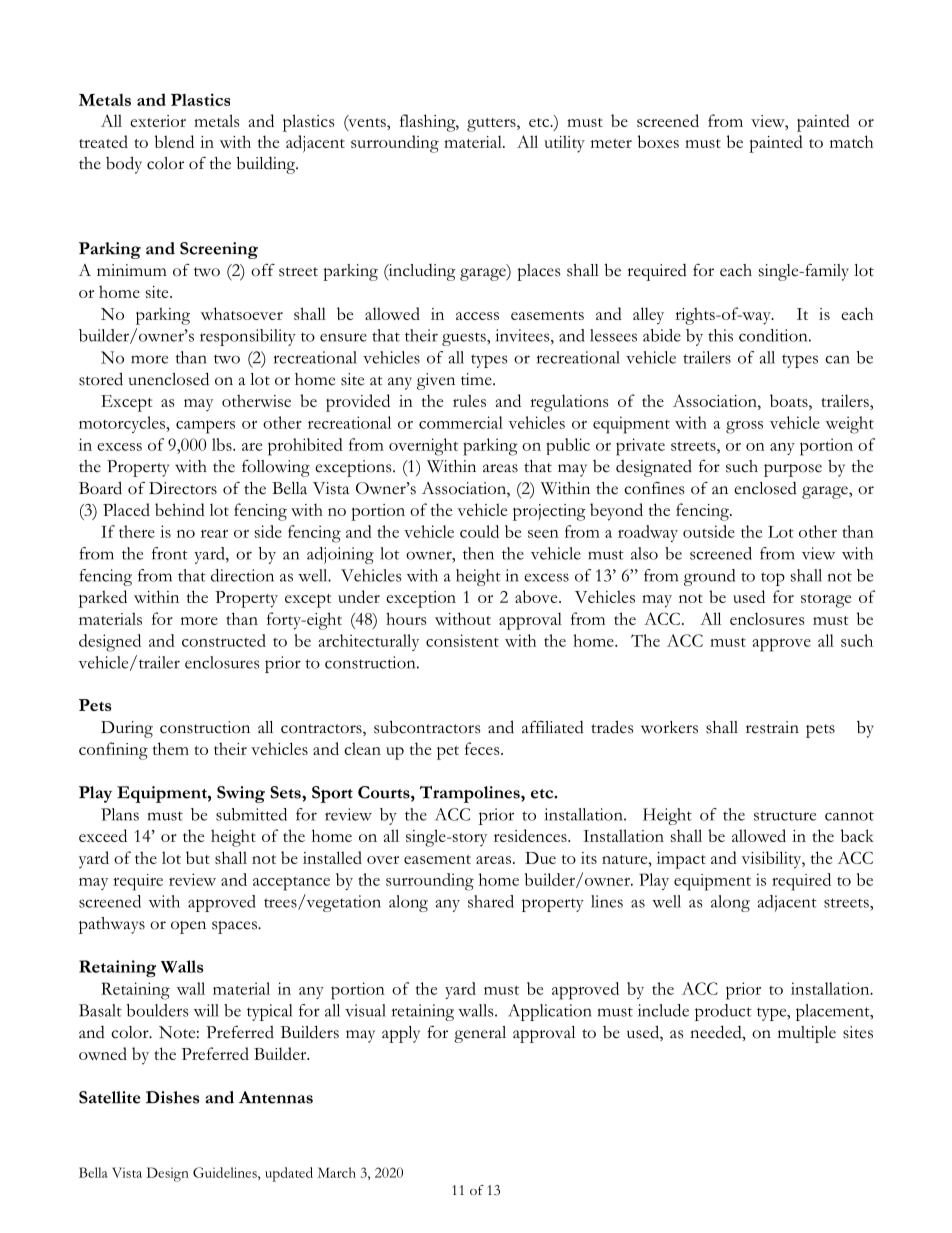  Describe the element at coordinates (807, 1034) in the screenshot. I see `multiple` at that location.
